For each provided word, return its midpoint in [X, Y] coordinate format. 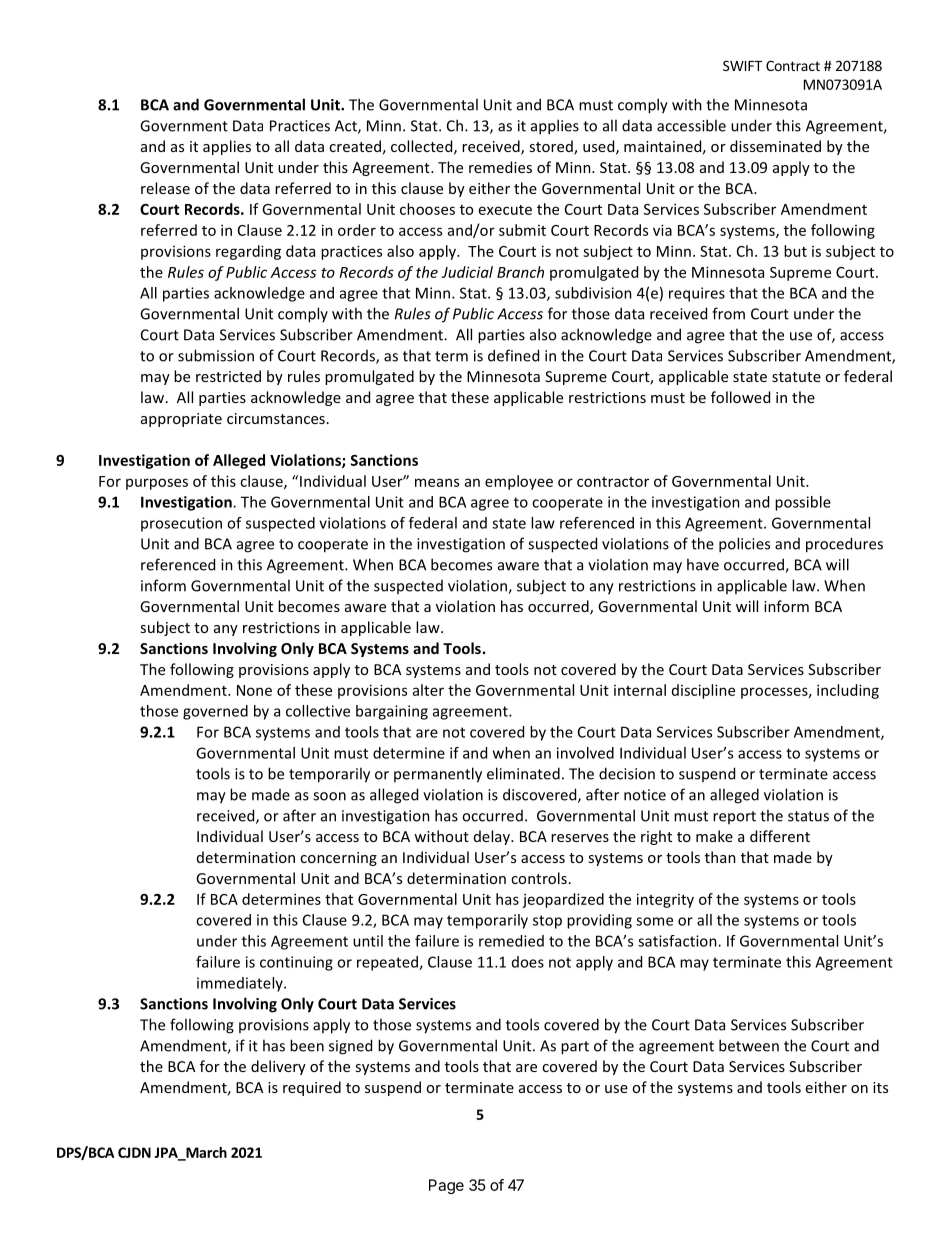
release [165, 188]
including [848, 691]
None [254, 690]
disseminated [775, 146]
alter [428, 690]
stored [552, 147]
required [312, 1088]
